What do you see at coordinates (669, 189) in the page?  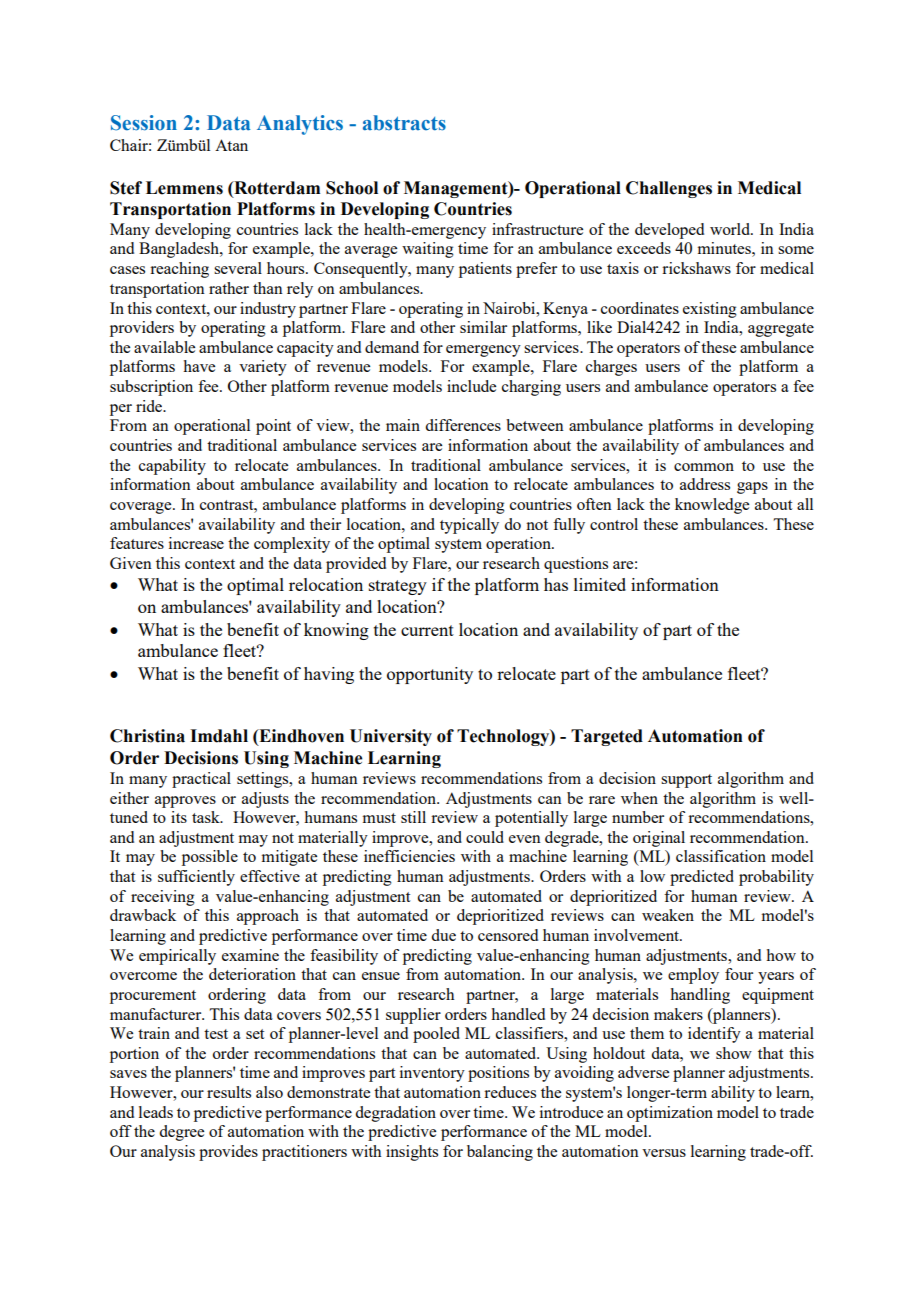 I see `Challenges` at bounding box center [669, 189].
